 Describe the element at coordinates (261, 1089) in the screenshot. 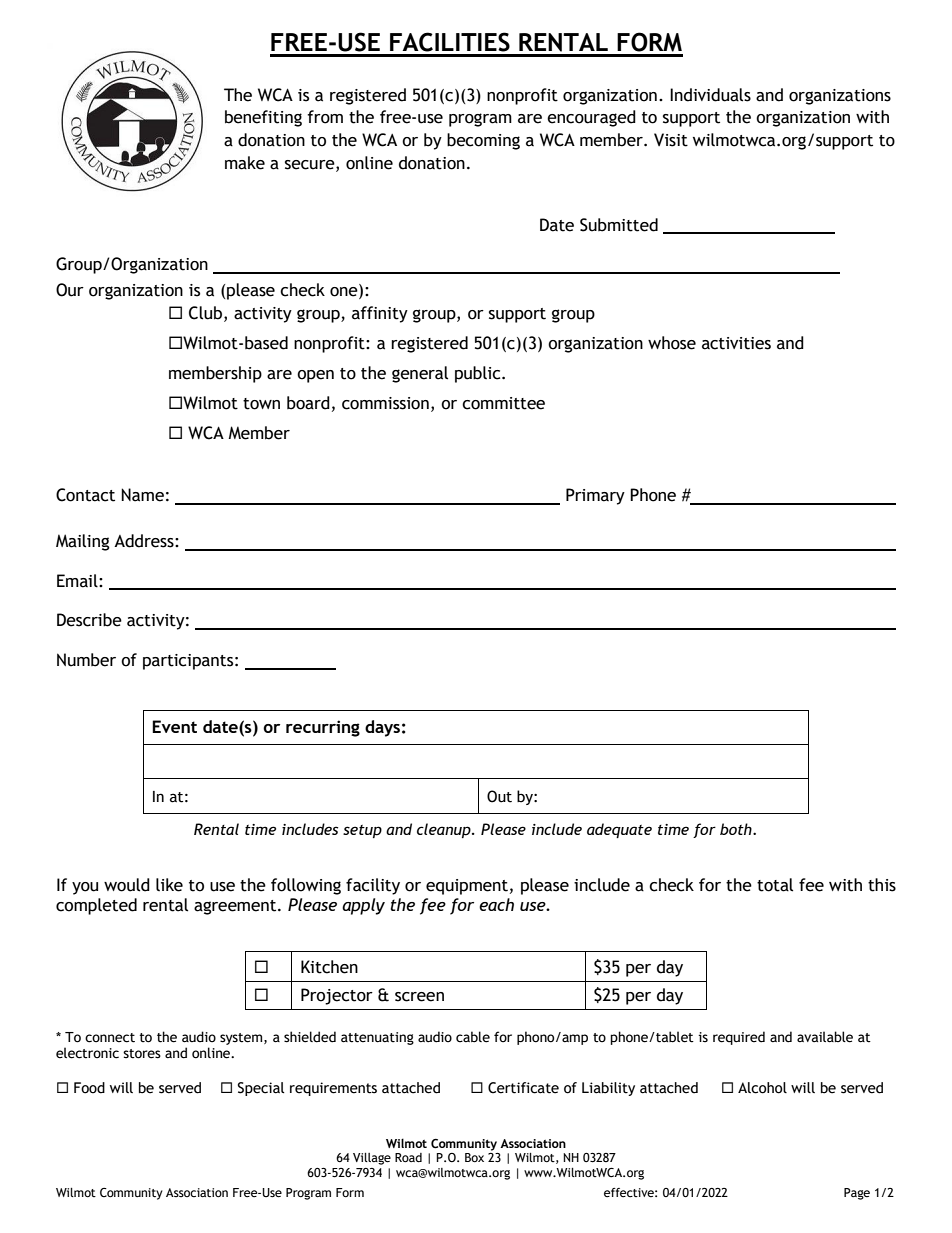

I see `Special` at that location.
